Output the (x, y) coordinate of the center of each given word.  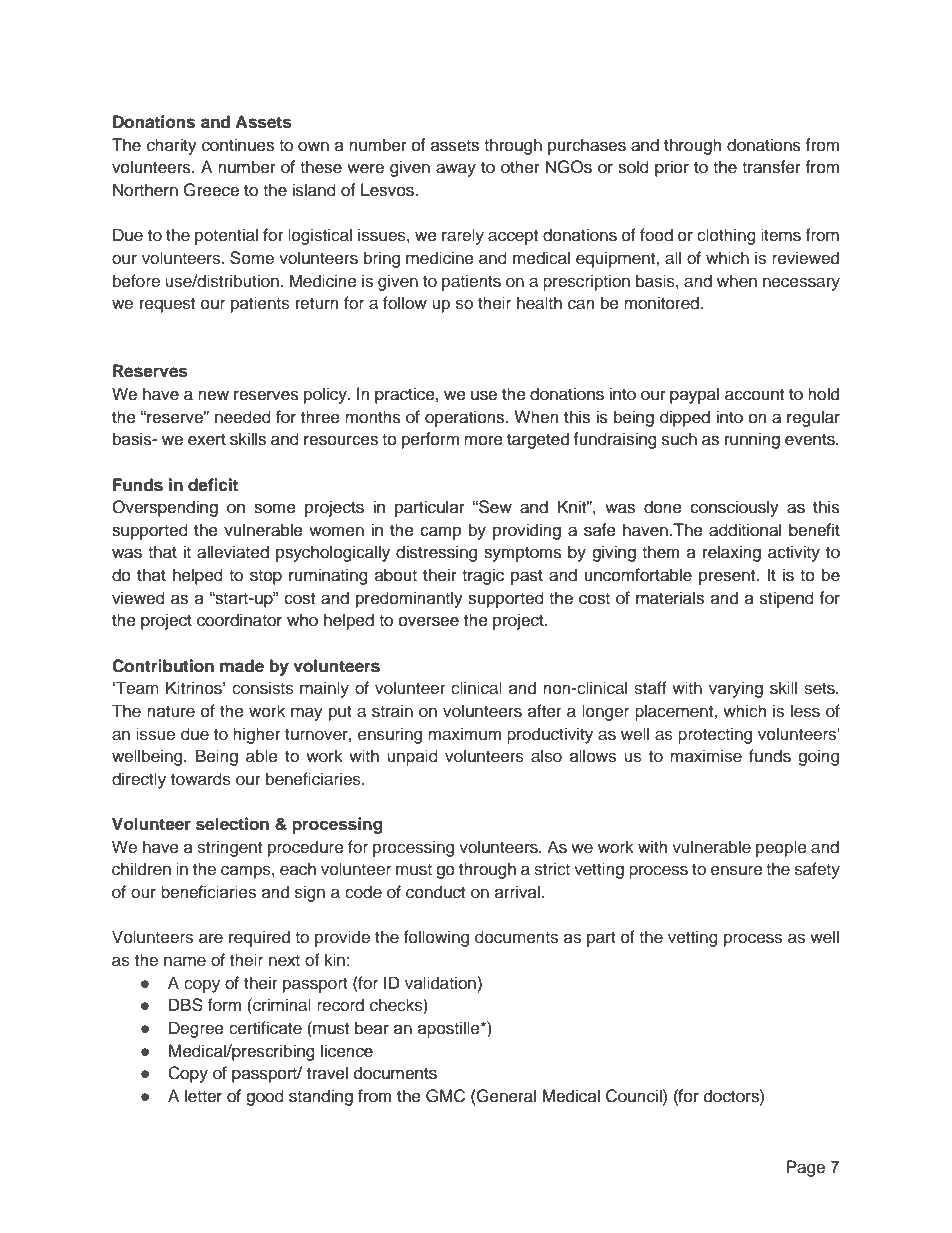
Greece (211, 190)
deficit (213, 485)
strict (552, 869)
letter (203, 1096)
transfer (771, 167)
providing (527, 531)
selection (232, 824)
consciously (734, 508)
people (781, 848)
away (456, 170)
